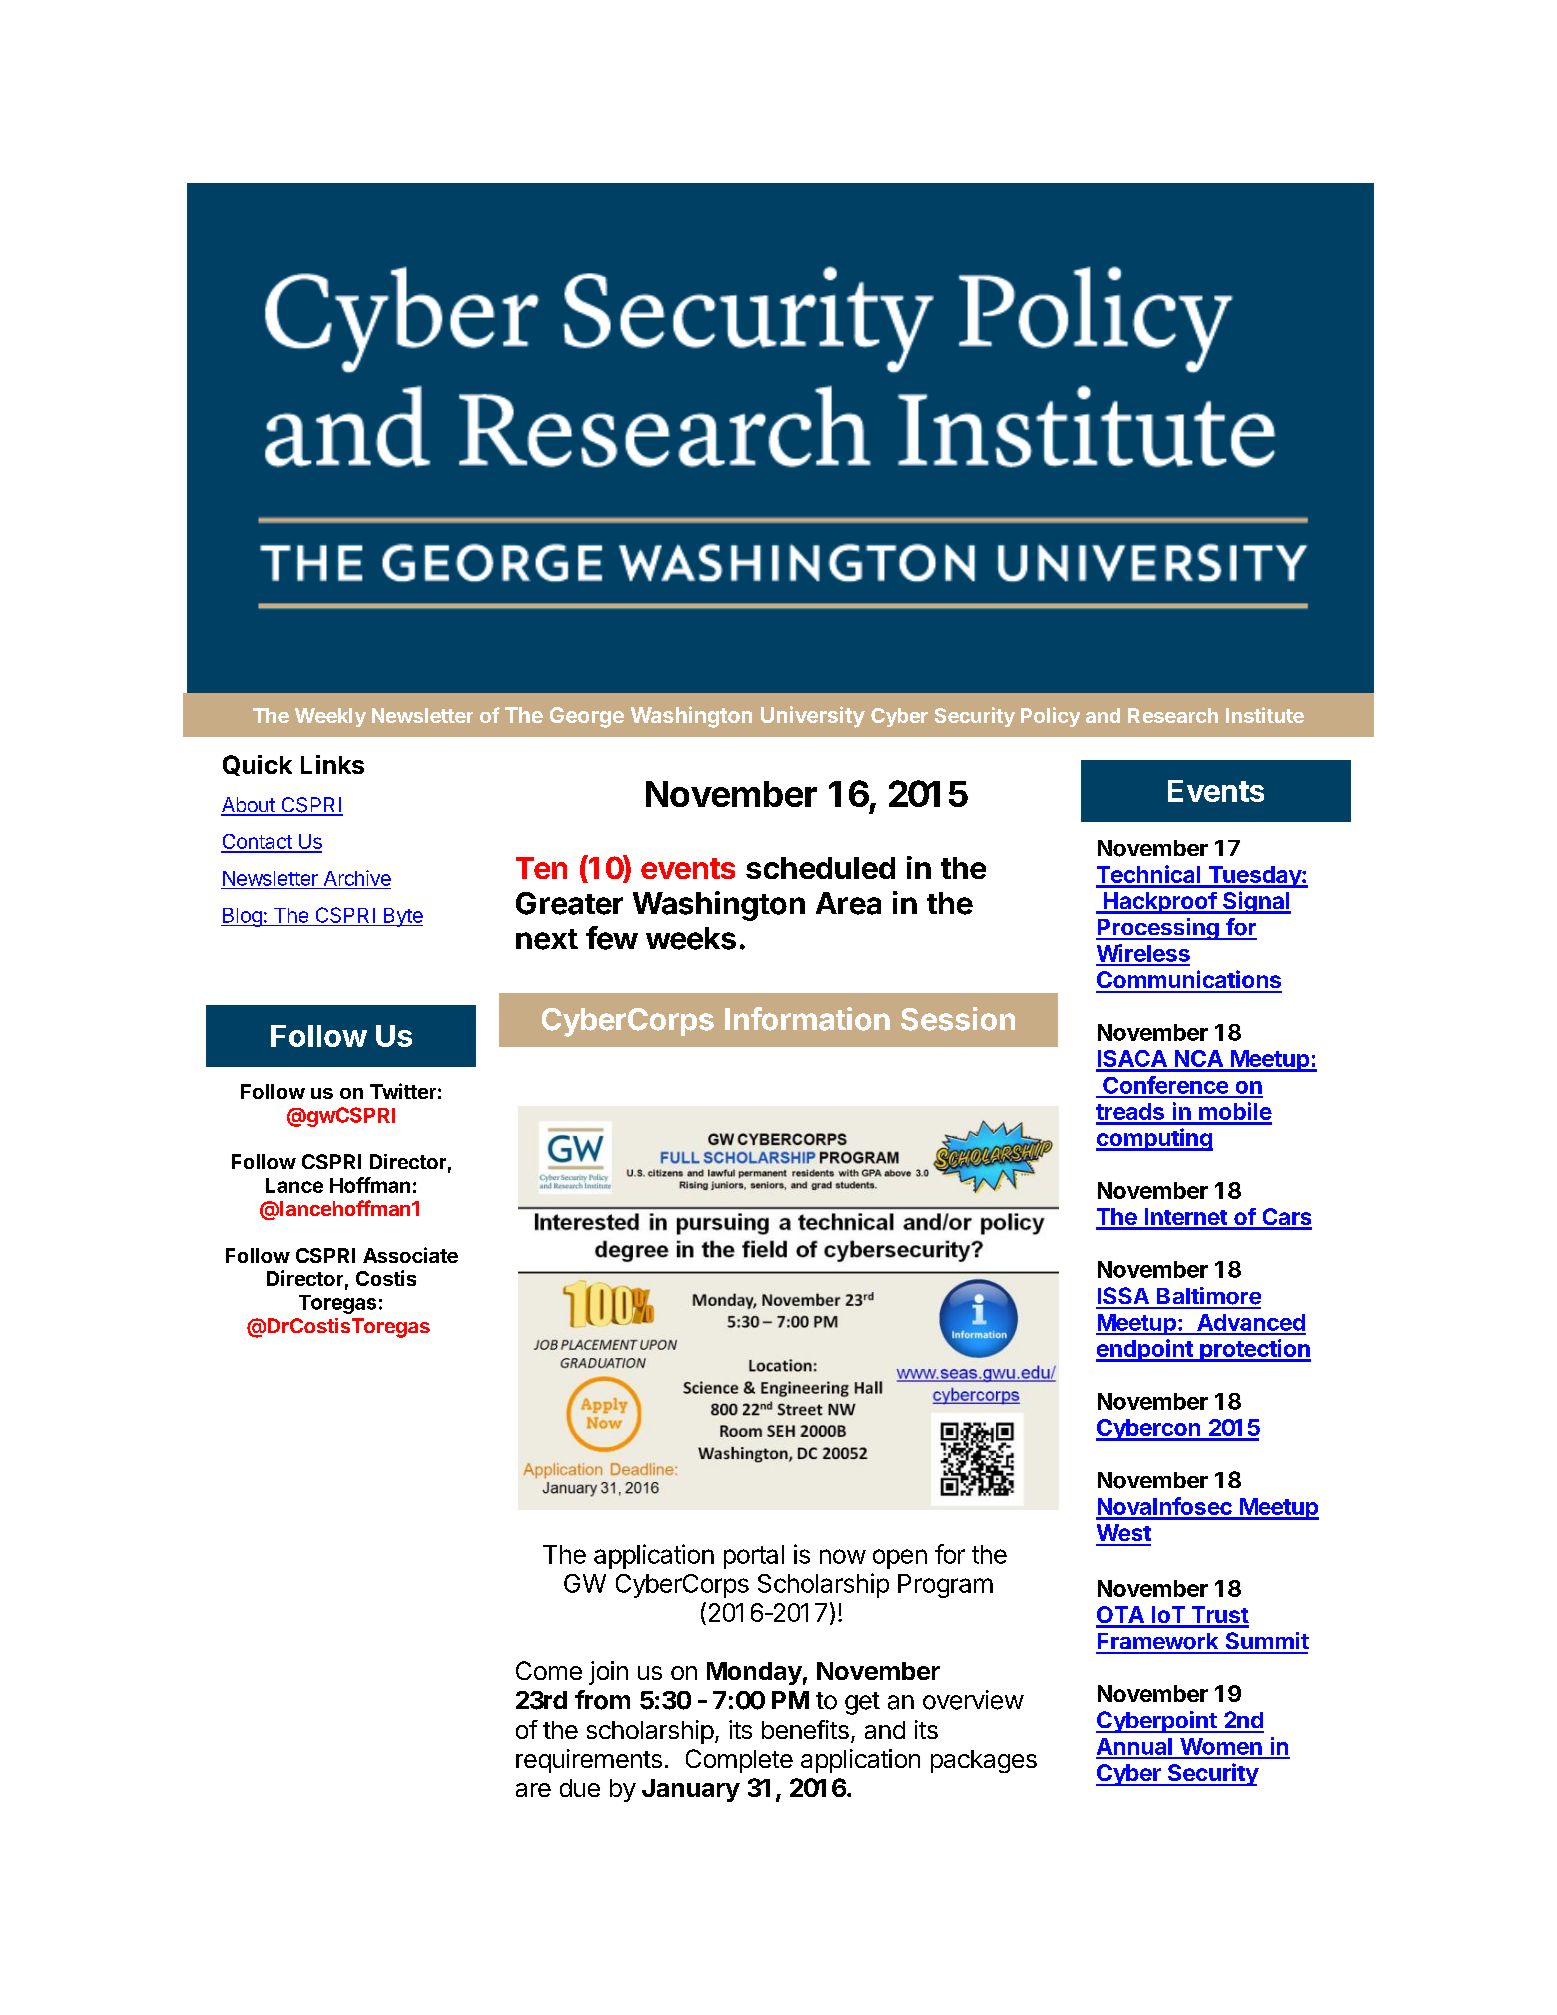 The image size is (1557, 2015). What do you see at coordinates (984, 1761) in the screenshot?
I see `packages` at bounding box center [984, 1761].
